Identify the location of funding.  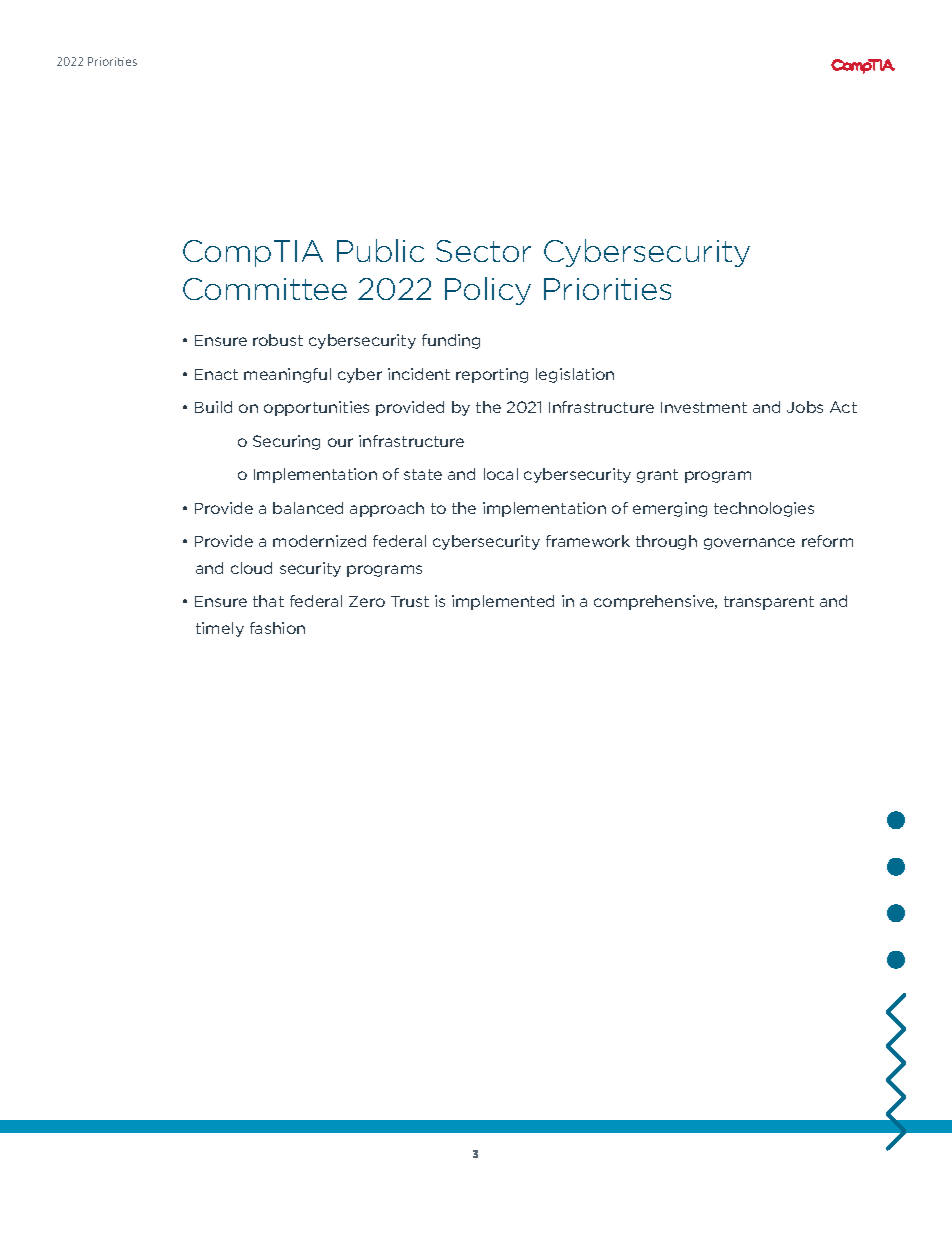
(451, 341).
